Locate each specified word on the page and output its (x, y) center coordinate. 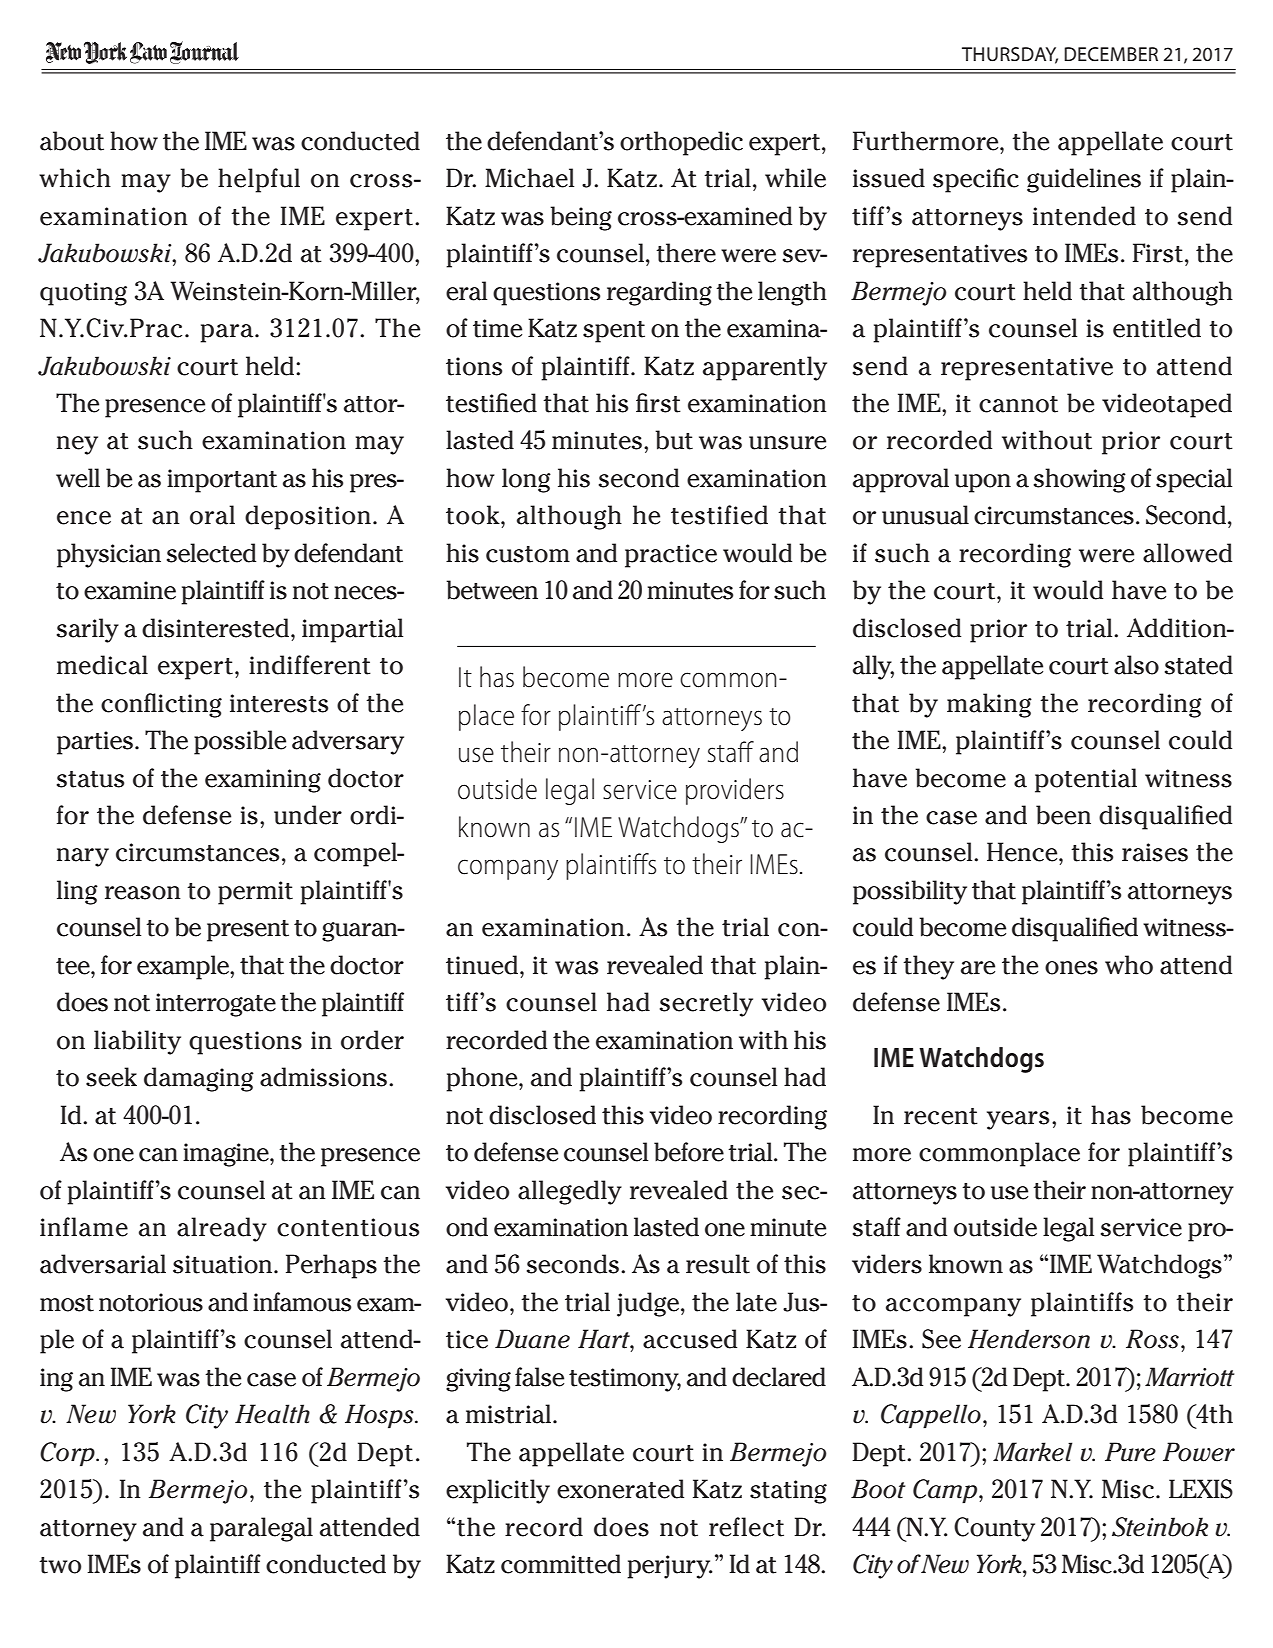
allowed (1187, 553)
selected (211, 553)
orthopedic (681, 143)
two (60, 1565)
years (1018, 1120)
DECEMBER (1111, 54)
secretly (706, 1004)
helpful (259, 180)
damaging (199, 1079)
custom (528, 554)
